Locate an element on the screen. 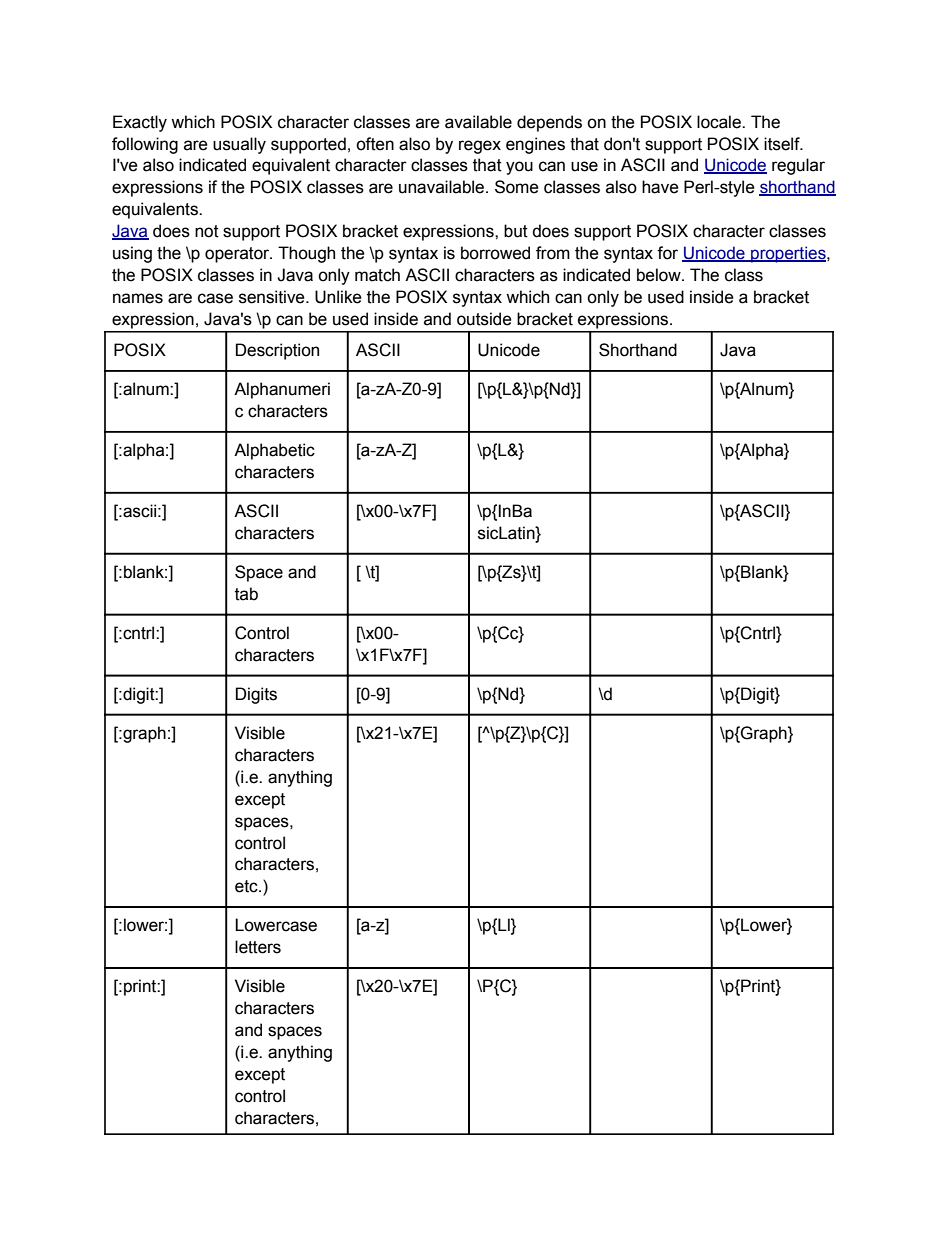 The width and height of the screenshot is (952, 1233). letters is located at coordinates (258, 947).
